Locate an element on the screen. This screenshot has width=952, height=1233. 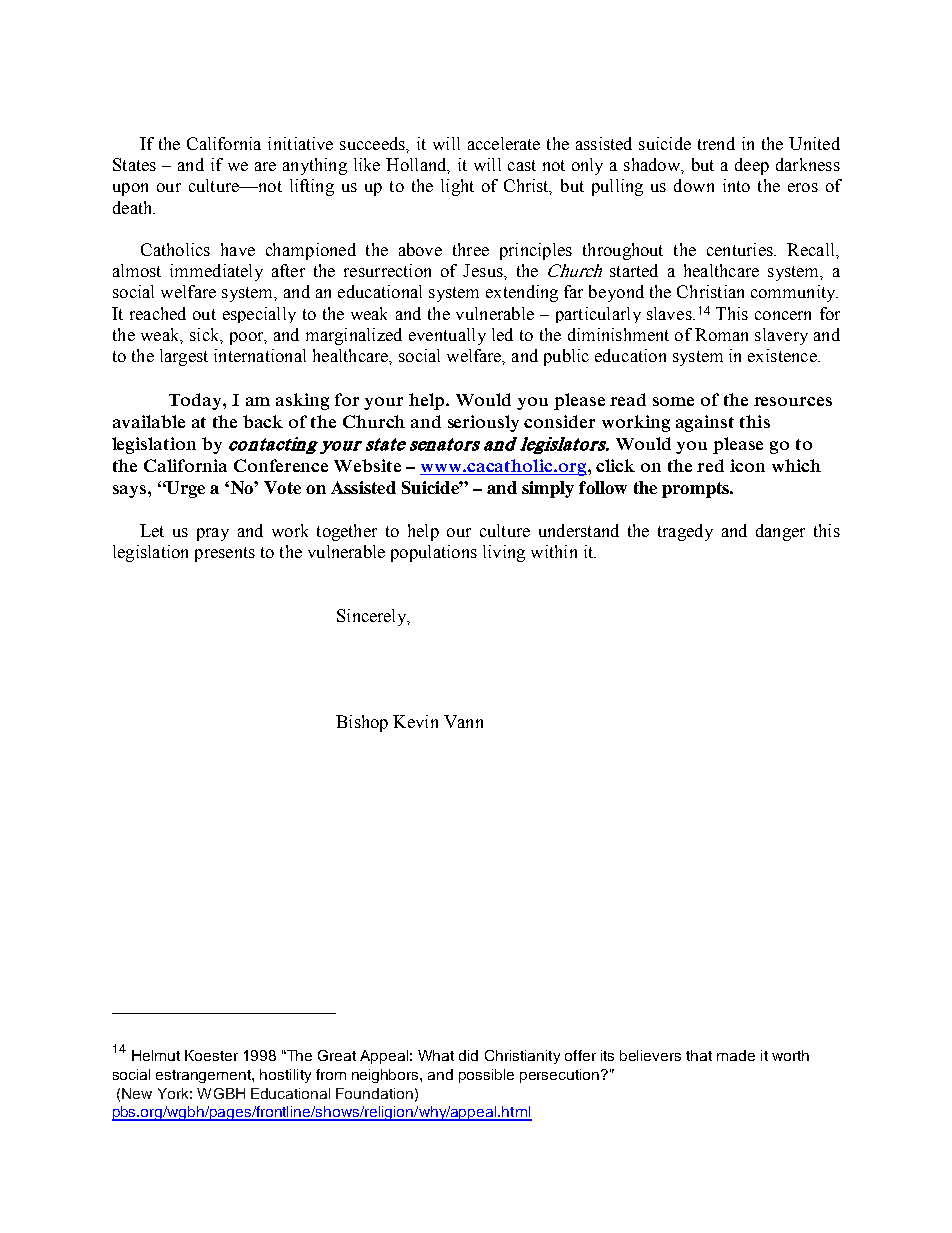
estrangement is located at coordinates (204, 1076).
